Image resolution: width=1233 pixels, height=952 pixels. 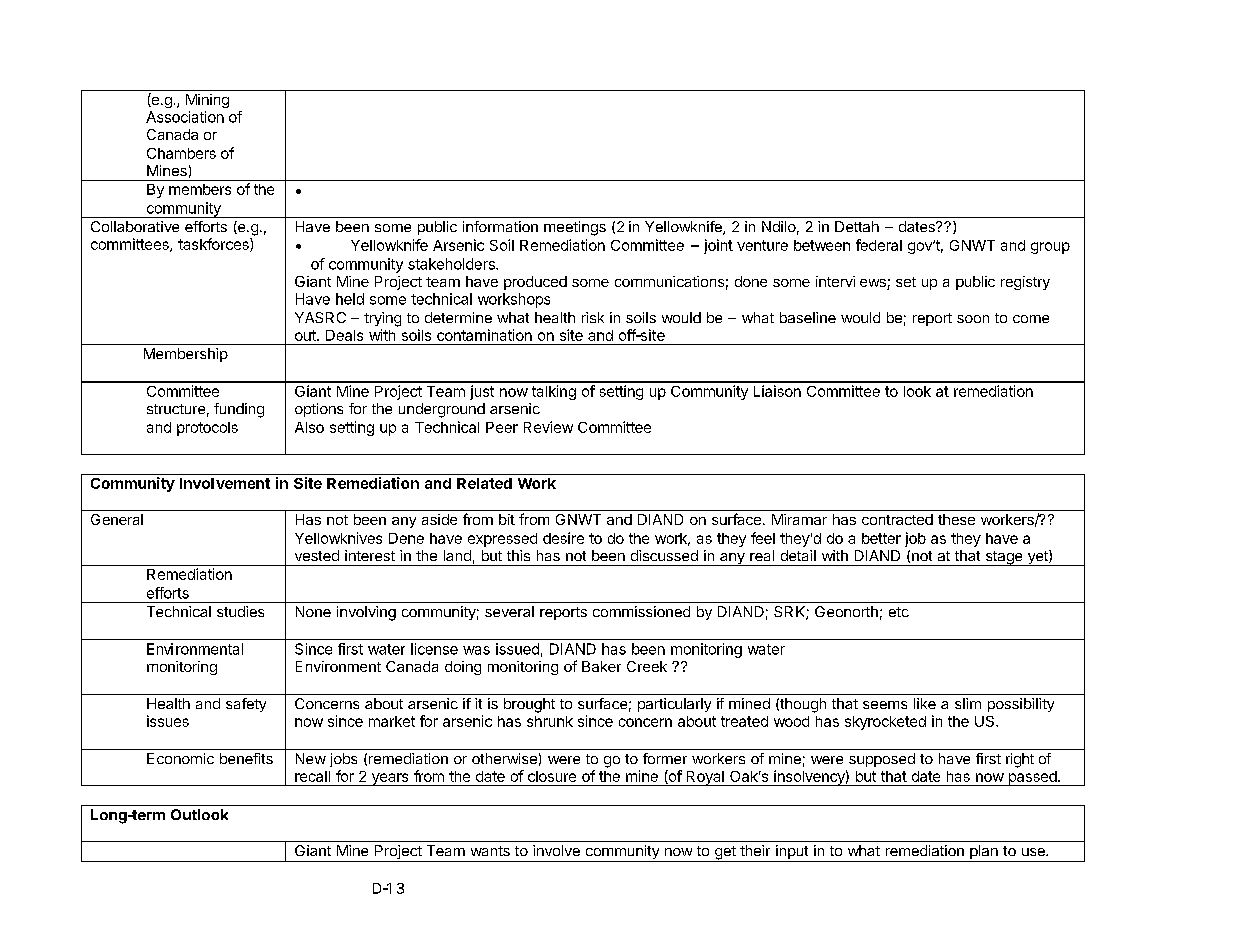 What do you see at coordinates (879, 245) in the page?
I see `federal` at bounding box center [879, 245].
